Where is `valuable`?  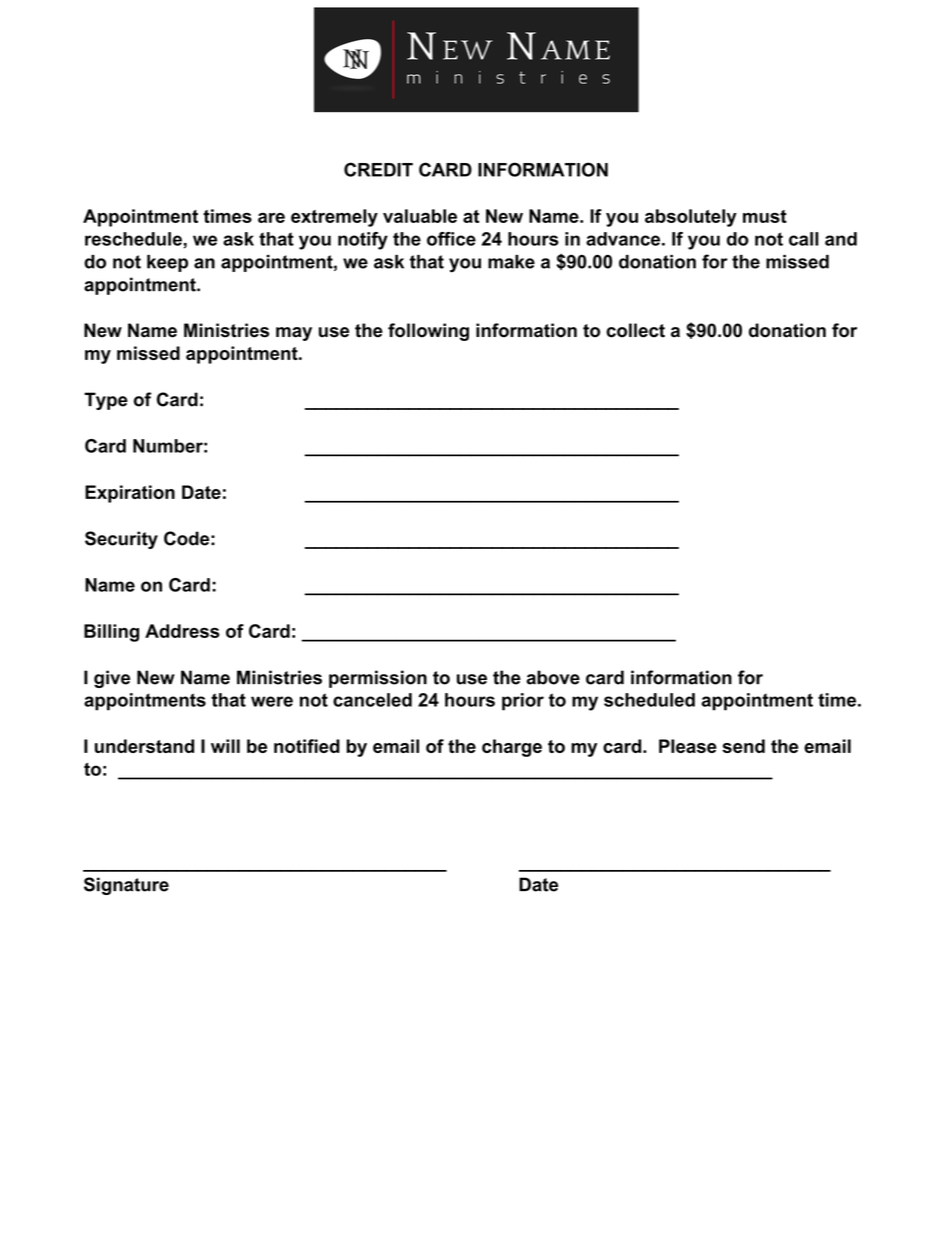
valuable is located at coordinates (420, 216).
